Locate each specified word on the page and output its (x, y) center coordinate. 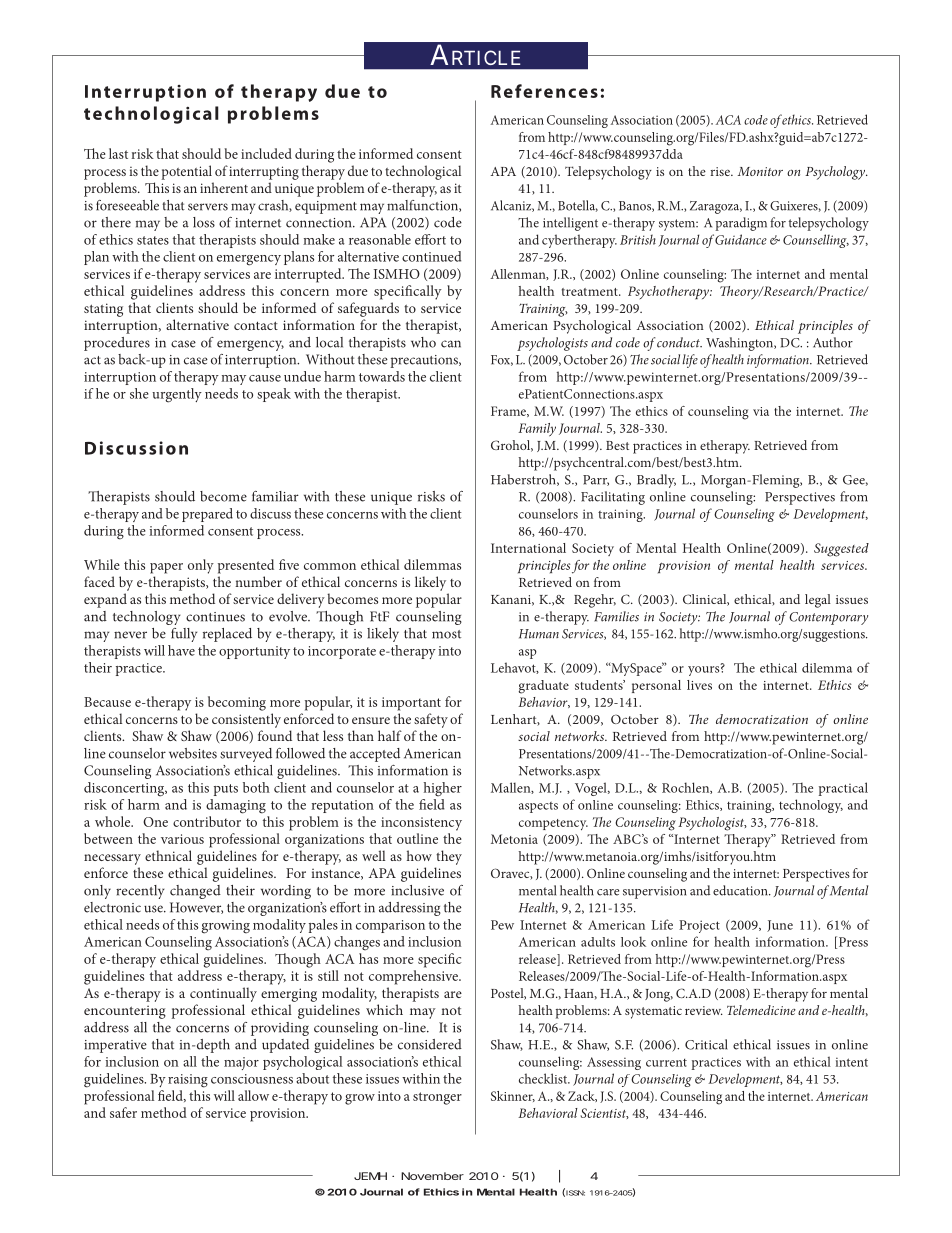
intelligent (570, 224)
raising (188, 1081)
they (449, 857)
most (446, 634)
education (741, 890)
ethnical (168, 855)
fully (184, 635)
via (761, 411)
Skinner (513, 1096)
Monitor (760, 171)
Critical (706, 1044)
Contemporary (828, 618)
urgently (177, 395)
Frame (509, 411)
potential (187, 172)
